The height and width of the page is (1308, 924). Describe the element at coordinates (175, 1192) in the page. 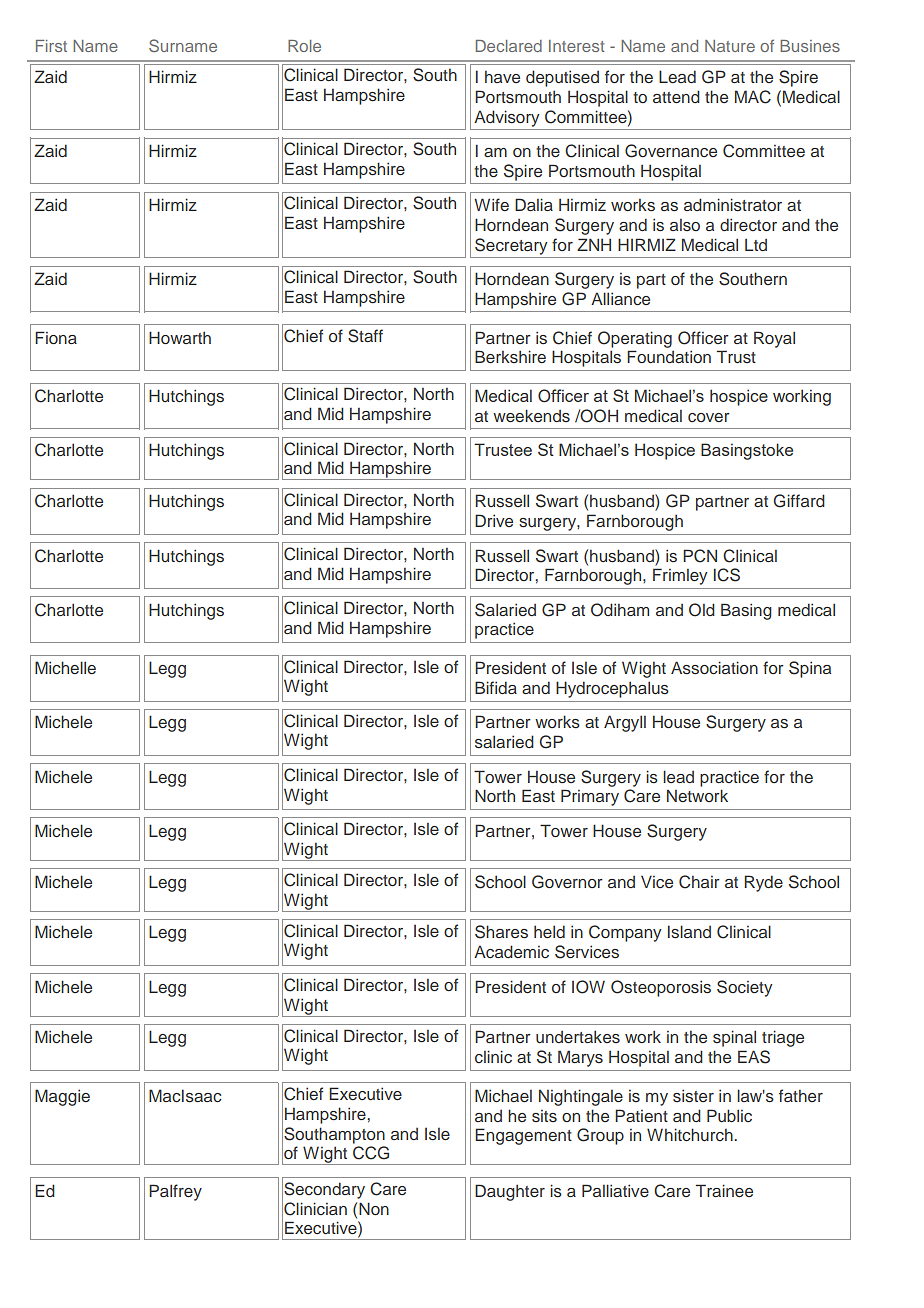

I see `Palfrey` at that location.
